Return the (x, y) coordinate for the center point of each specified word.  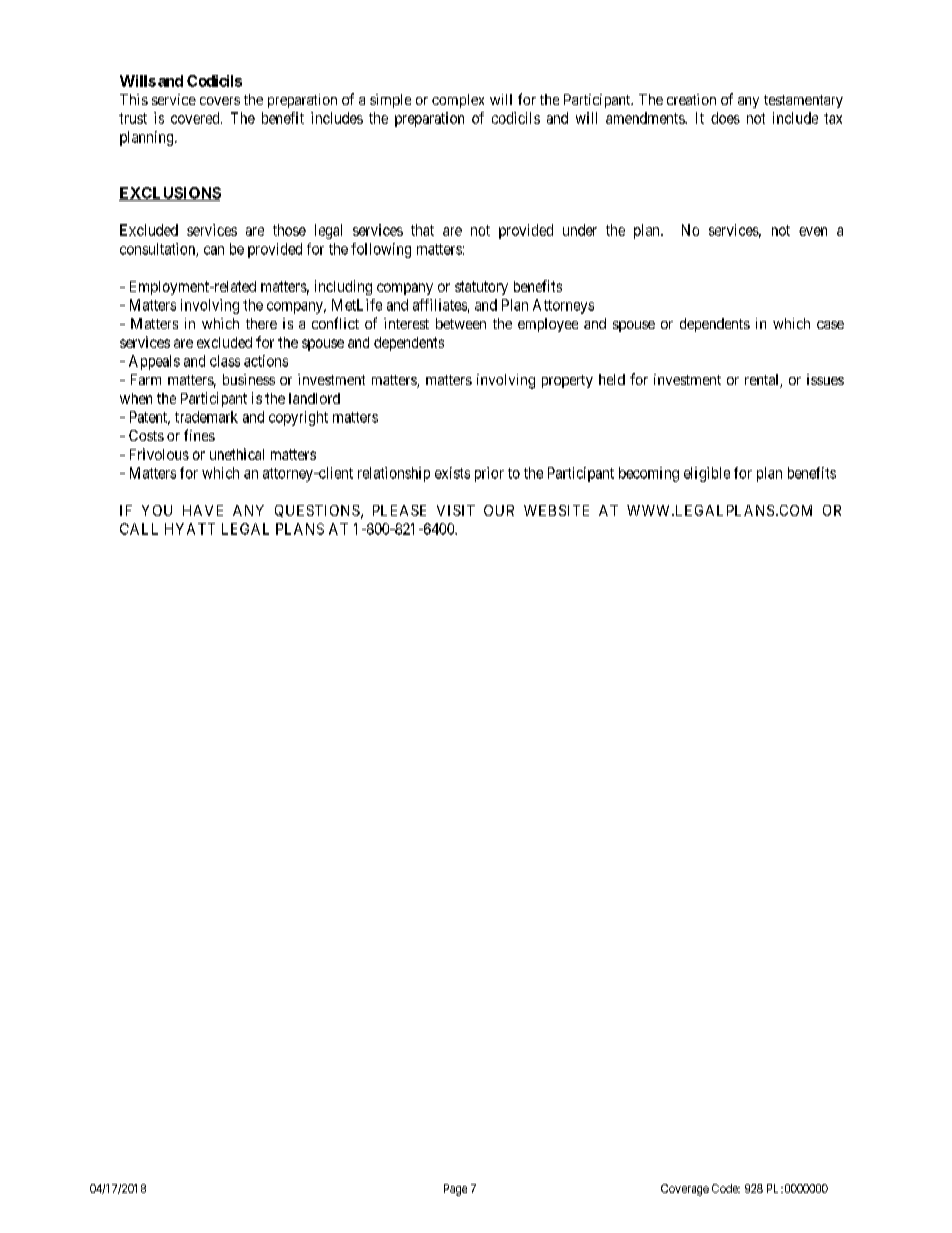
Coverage (685, 1190)
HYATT (190, 529)
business (249, 379)
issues (825, 379)
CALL (139, 529)
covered (196, 118)
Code (726, 1188)
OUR (499, 510)
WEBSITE (556, 510)
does (725, 118)
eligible (707, 474)
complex (458, 101)
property (567, 381)
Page (455, 1190)
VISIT (456, 510)
